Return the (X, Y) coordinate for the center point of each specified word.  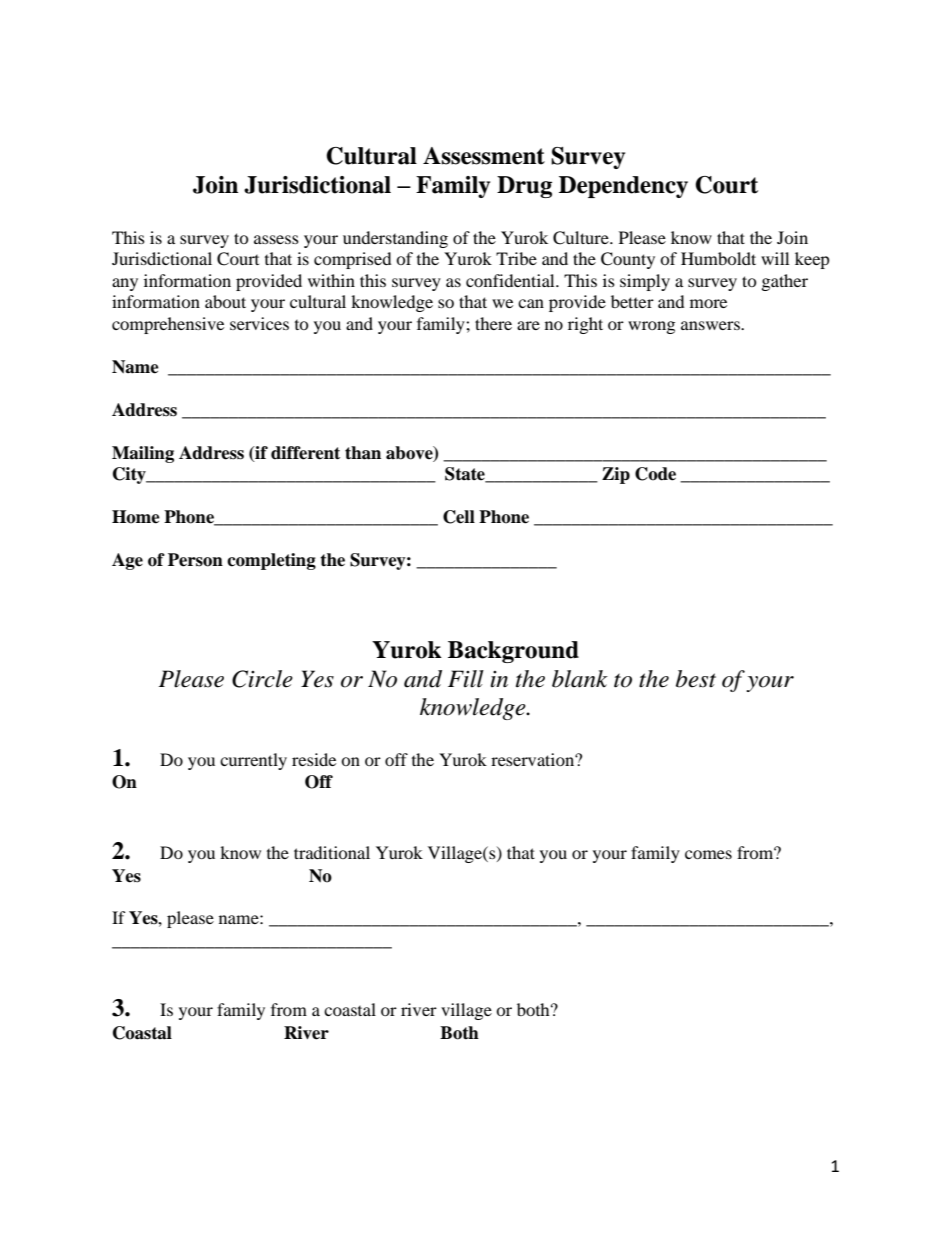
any (125, 284)
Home (136, 517)
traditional (332, 852)
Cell (459, 517)
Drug (524, 187)
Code (655, 474)
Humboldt (718, 258)
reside (314, 759)
